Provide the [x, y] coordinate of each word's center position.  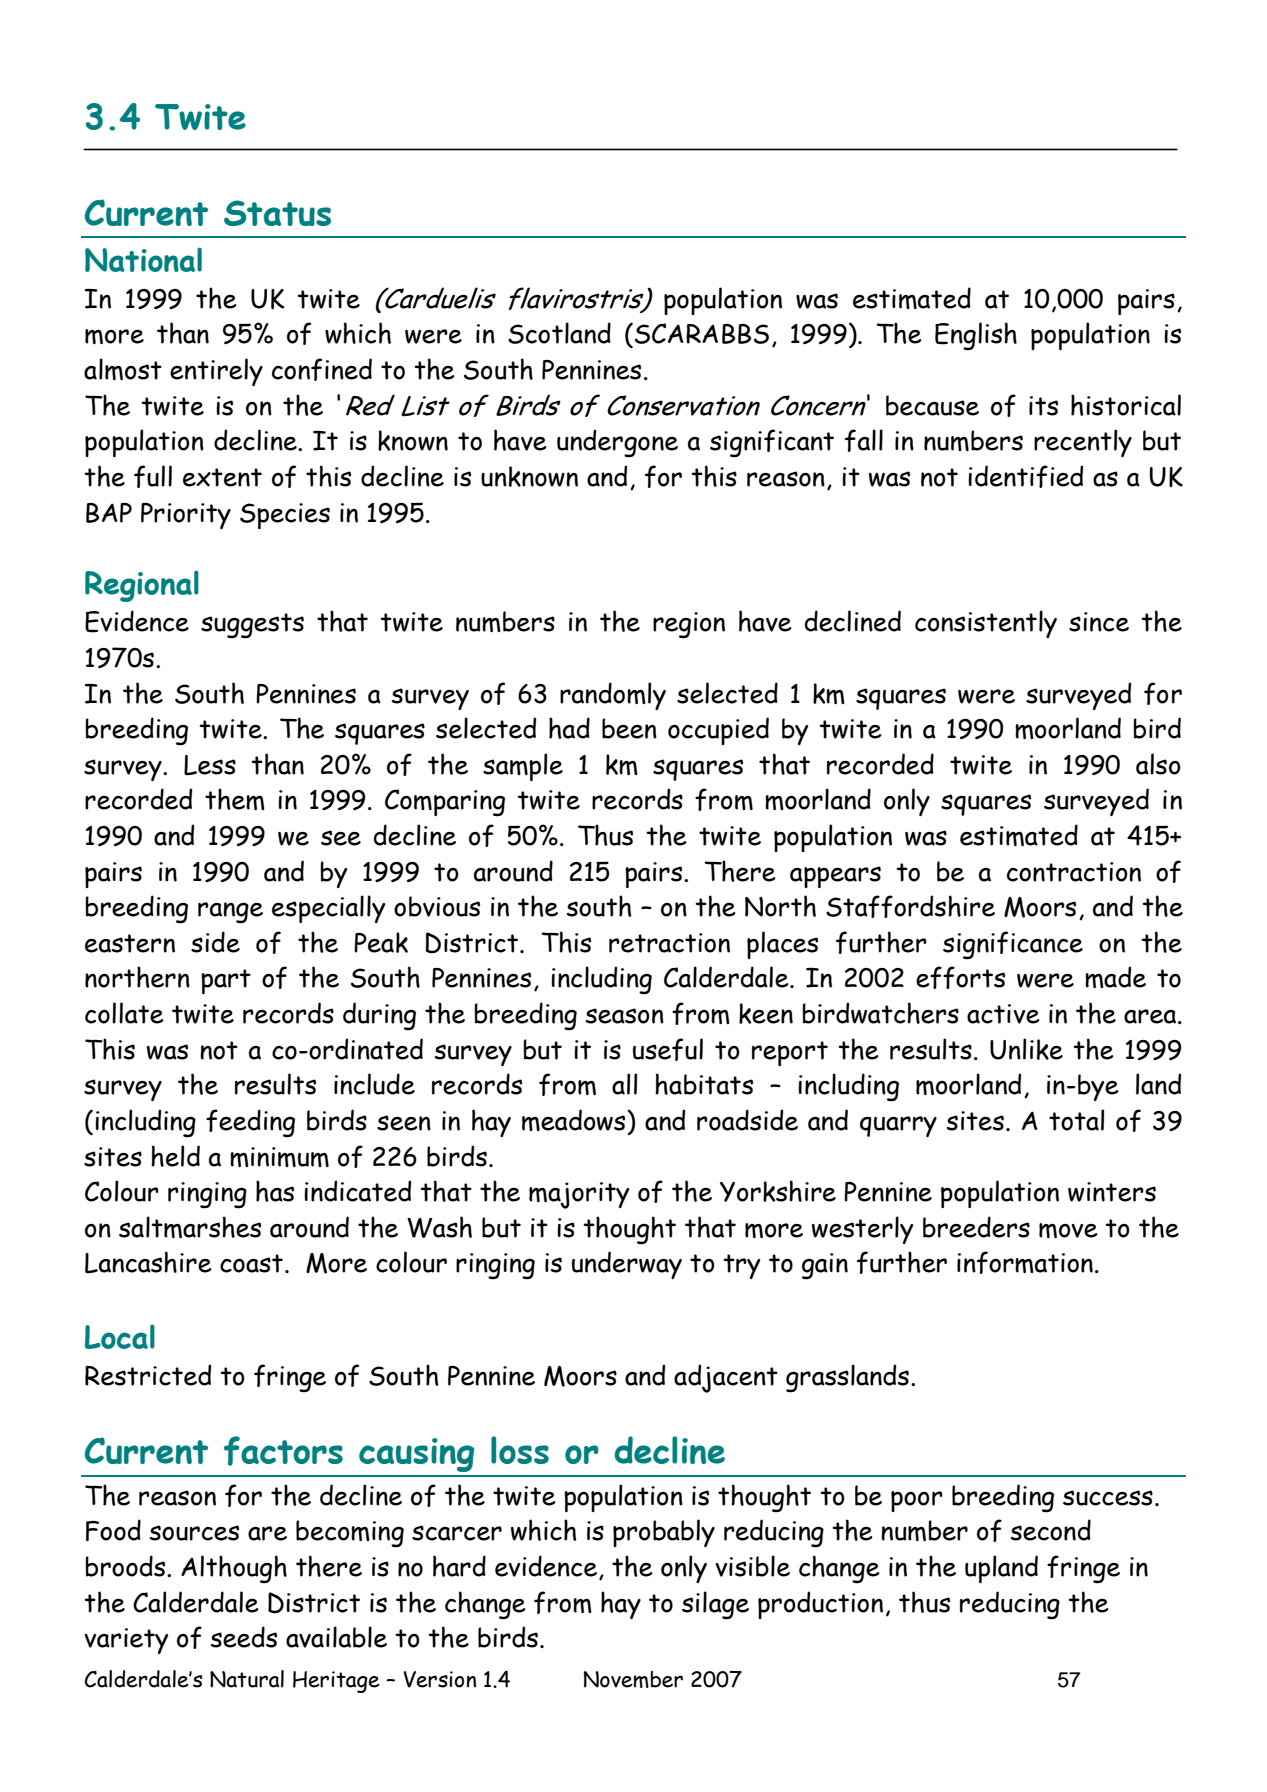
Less [210, 765]
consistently [986, 624]
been [629, 728]
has [275, 1191]
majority [579, 1195]
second [1051, 1530]
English [976, 336]
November [633, 1679]
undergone [617, 443]
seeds [244, 1637]
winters [1112, 1192]
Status [277, 213]
